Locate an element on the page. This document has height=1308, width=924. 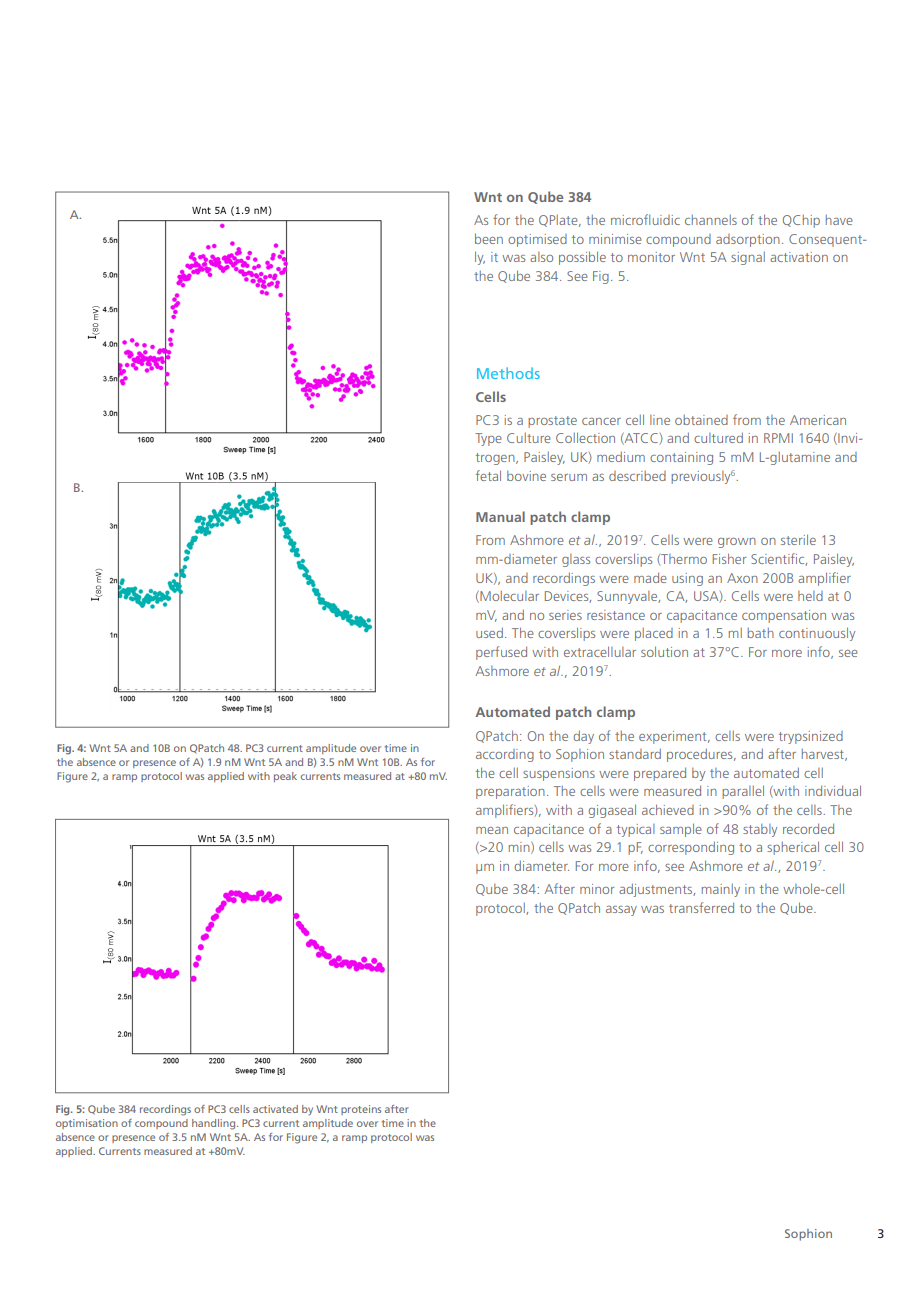
Type is located at coordinates (488, 439).
